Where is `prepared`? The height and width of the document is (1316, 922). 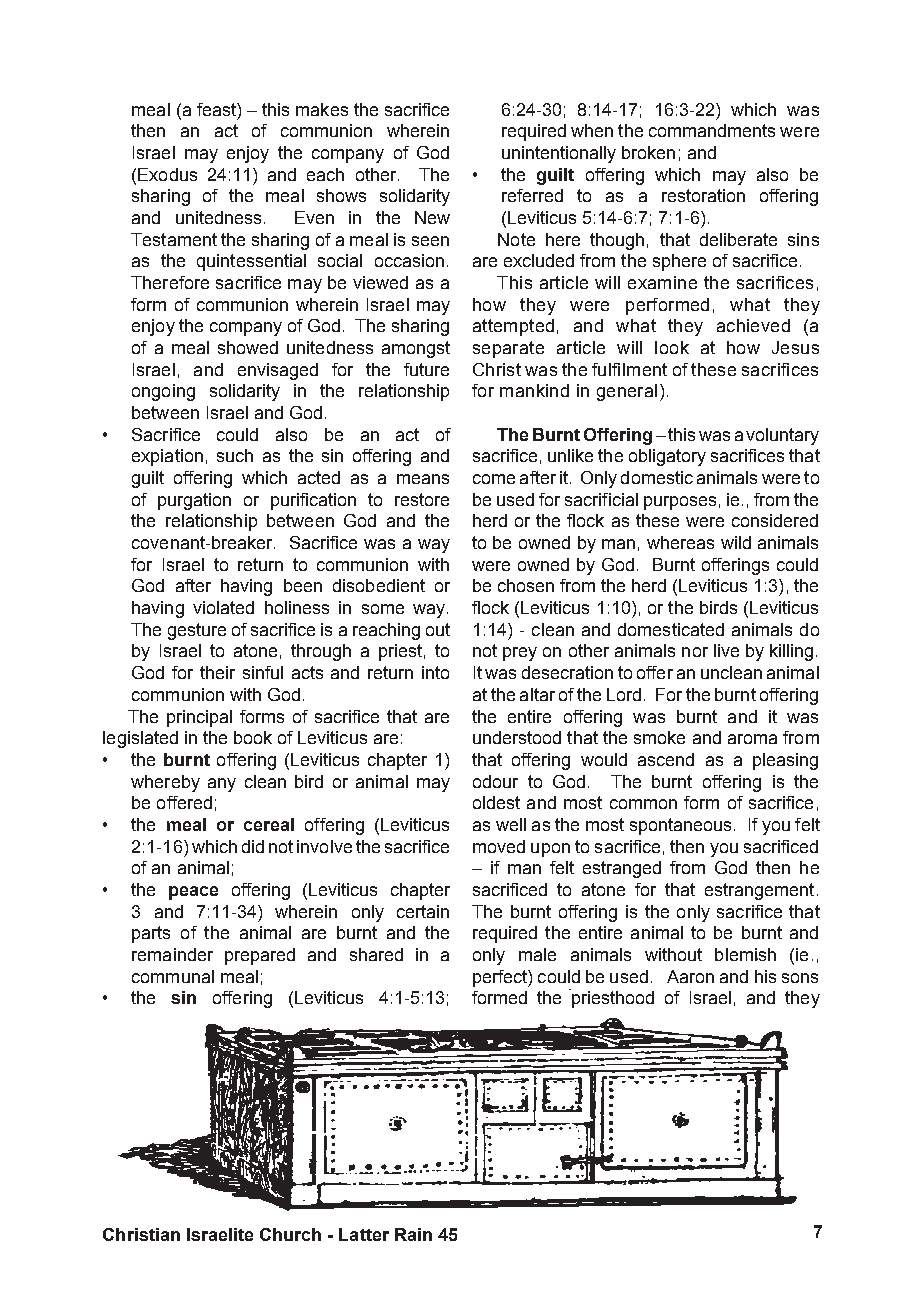
prepared is located at coordinates (260, 956).
